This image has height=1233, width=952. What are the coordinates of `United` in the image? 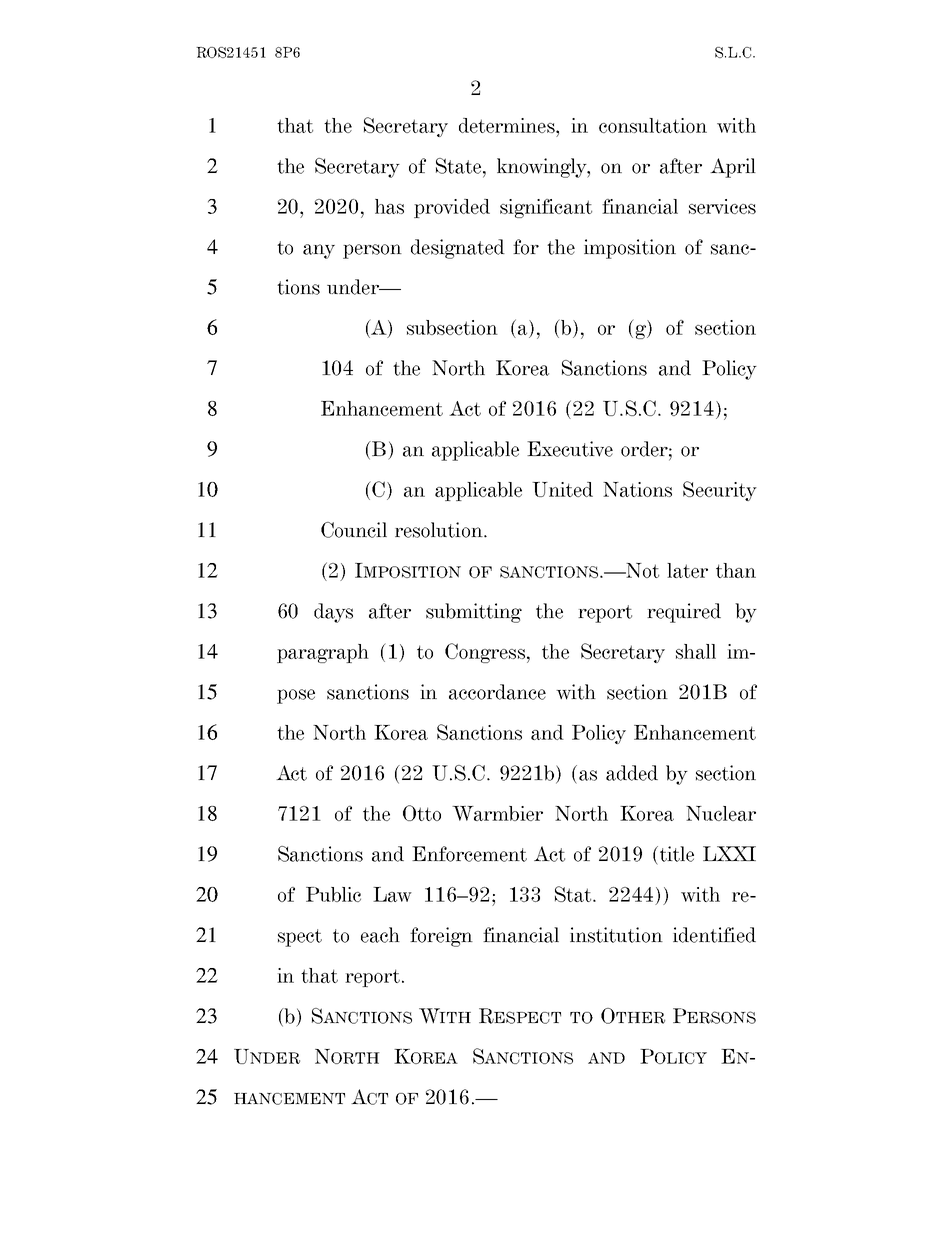 It's located at (562, 489).
